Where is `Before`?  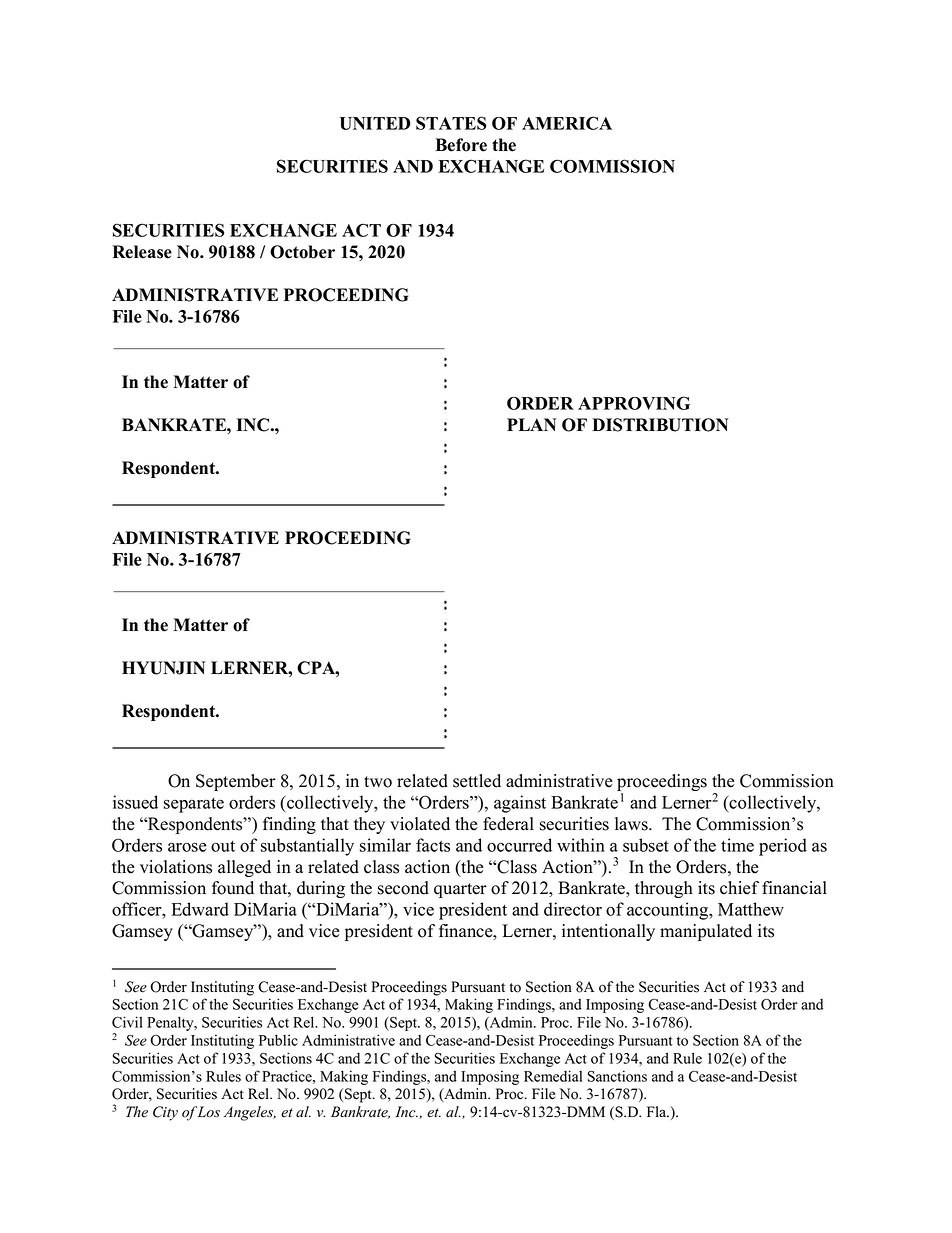 Before is located at coordinates (461, 145).
